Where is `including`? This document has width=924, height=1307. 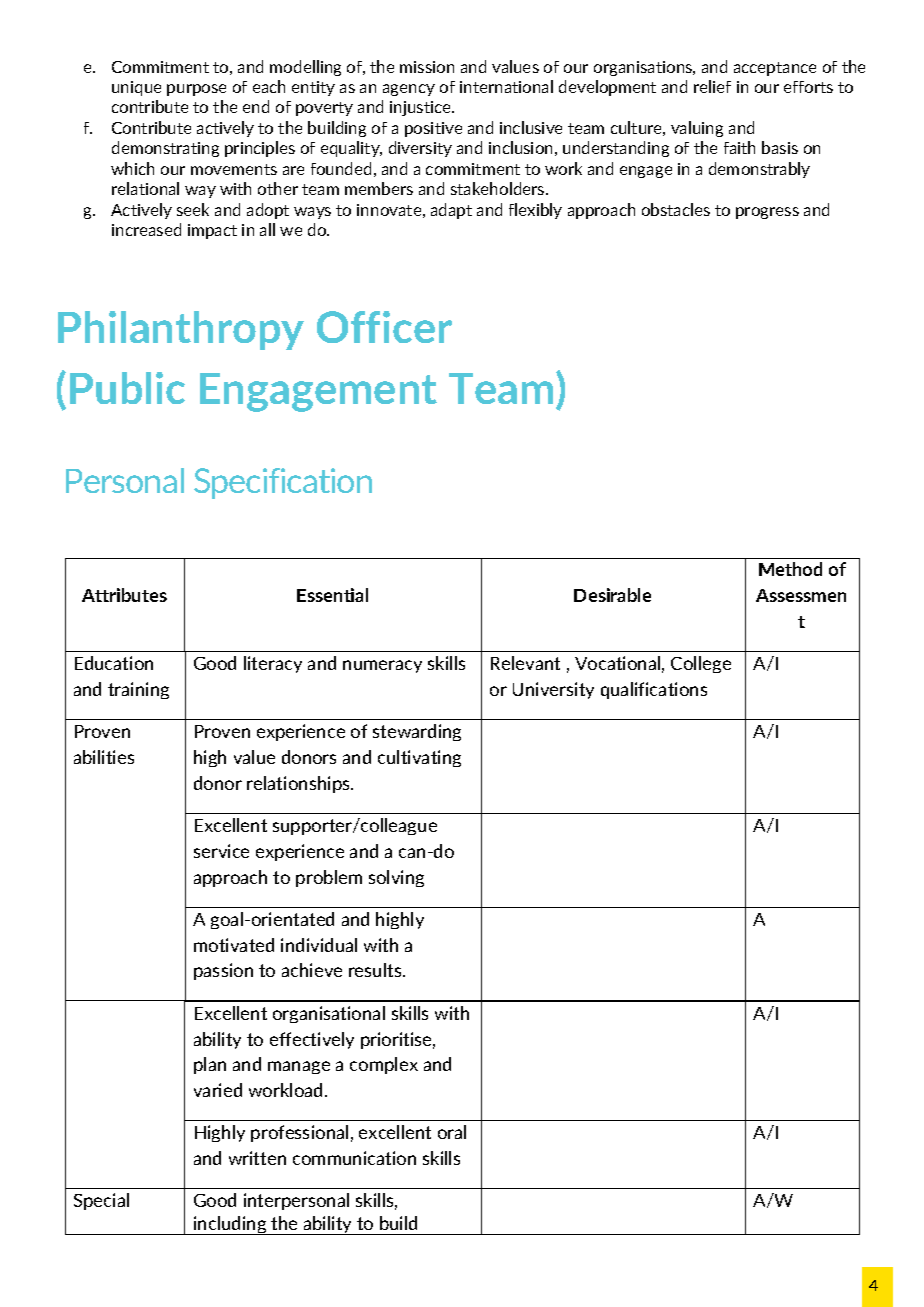
including is located at coordinates (230, 1225).
